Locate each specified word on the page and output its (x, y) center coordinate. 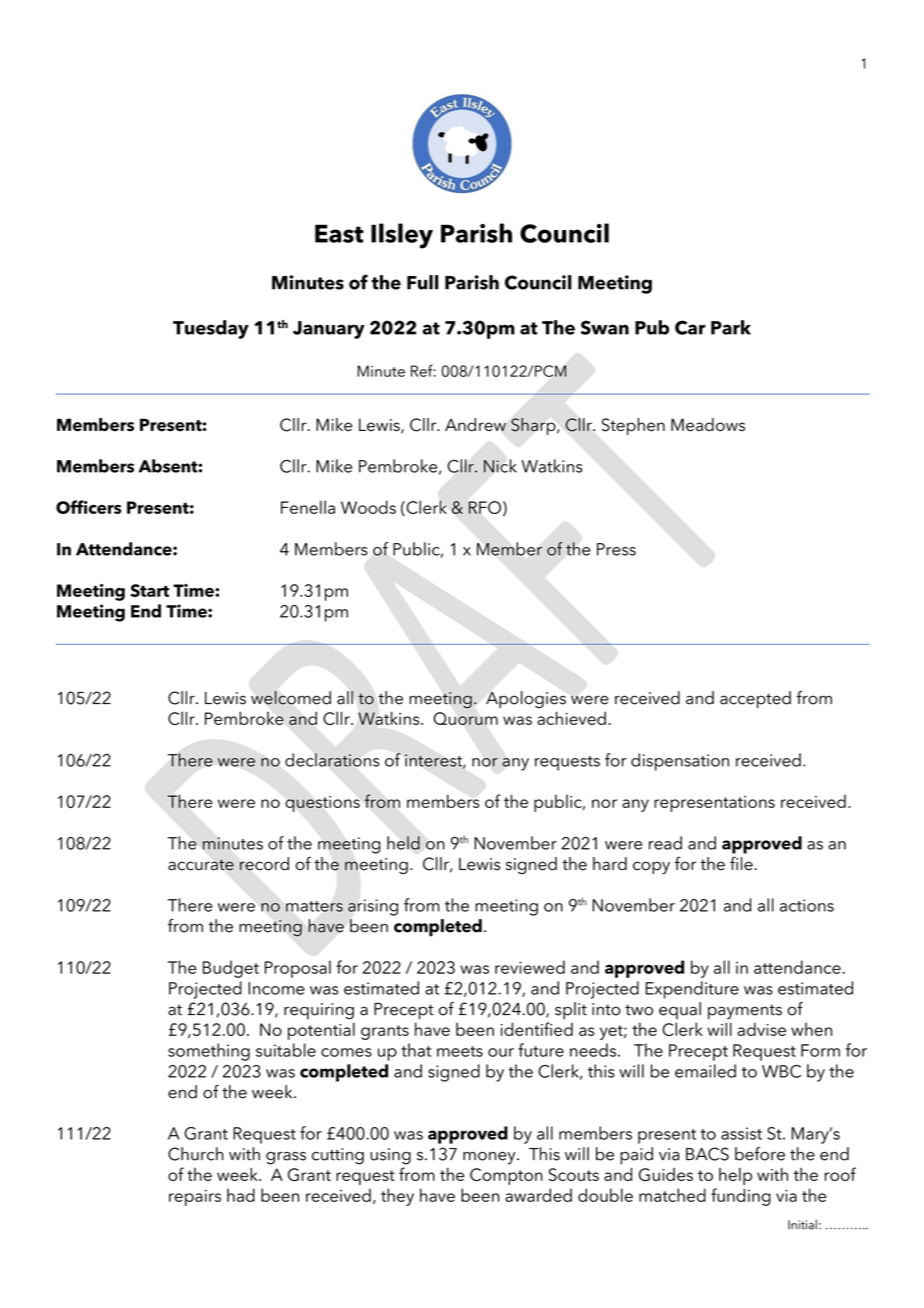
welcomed (291, 698)
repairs (195, 1198)
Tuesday (211, 329)
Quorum (465, 718)
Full (422, 282)
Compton (506, 1176)
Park (731, 327)
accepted (755, 700)
